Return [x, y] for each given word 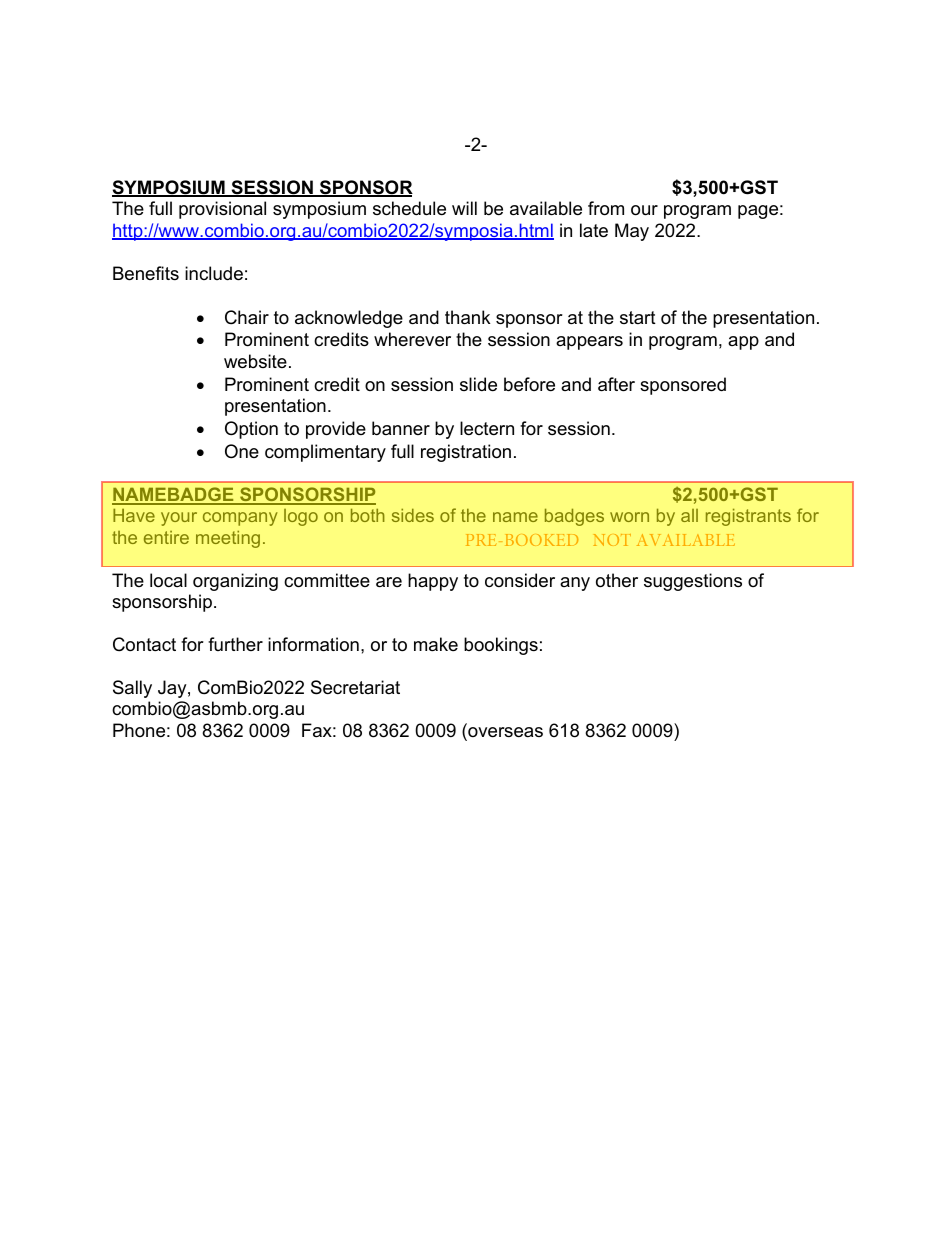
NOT [612, 540]
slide [478, 384]
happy [433, 582]
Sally [132, 689]
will [464, 208]
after [616, 384]
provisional [222, 210]
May [632, 232]
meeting [228, 539]
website [255, 361]
